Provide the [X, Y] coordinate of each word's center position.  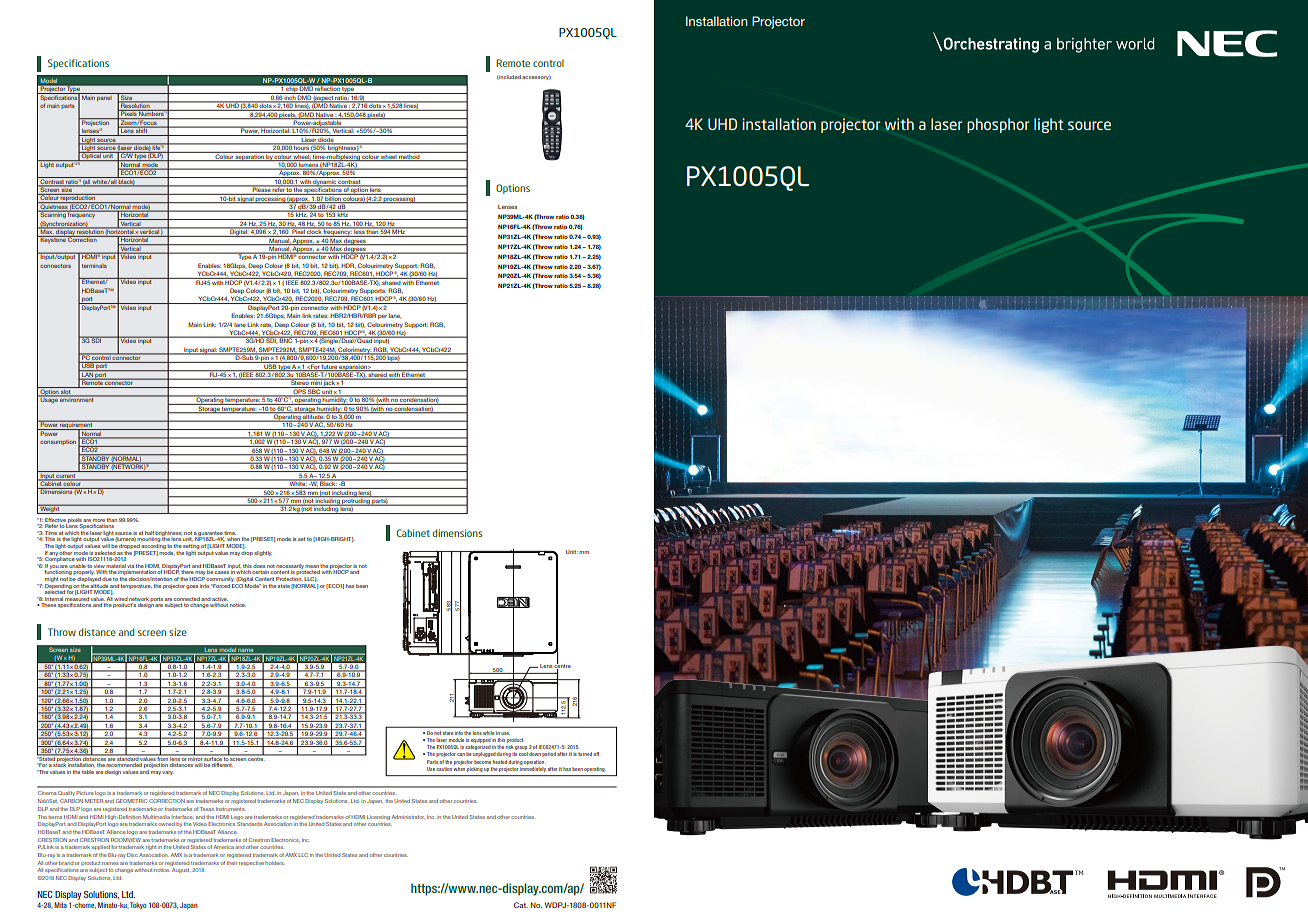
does [259, 566]
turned [585, 754]
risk [509, 747]
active [220, 599]
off [596, 754]
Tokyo [138, 906]
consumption [58, 442]
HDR [348, 266]
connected [187, 599]
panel [105, 97]
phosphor [998, 125]
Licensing [378, 817]
